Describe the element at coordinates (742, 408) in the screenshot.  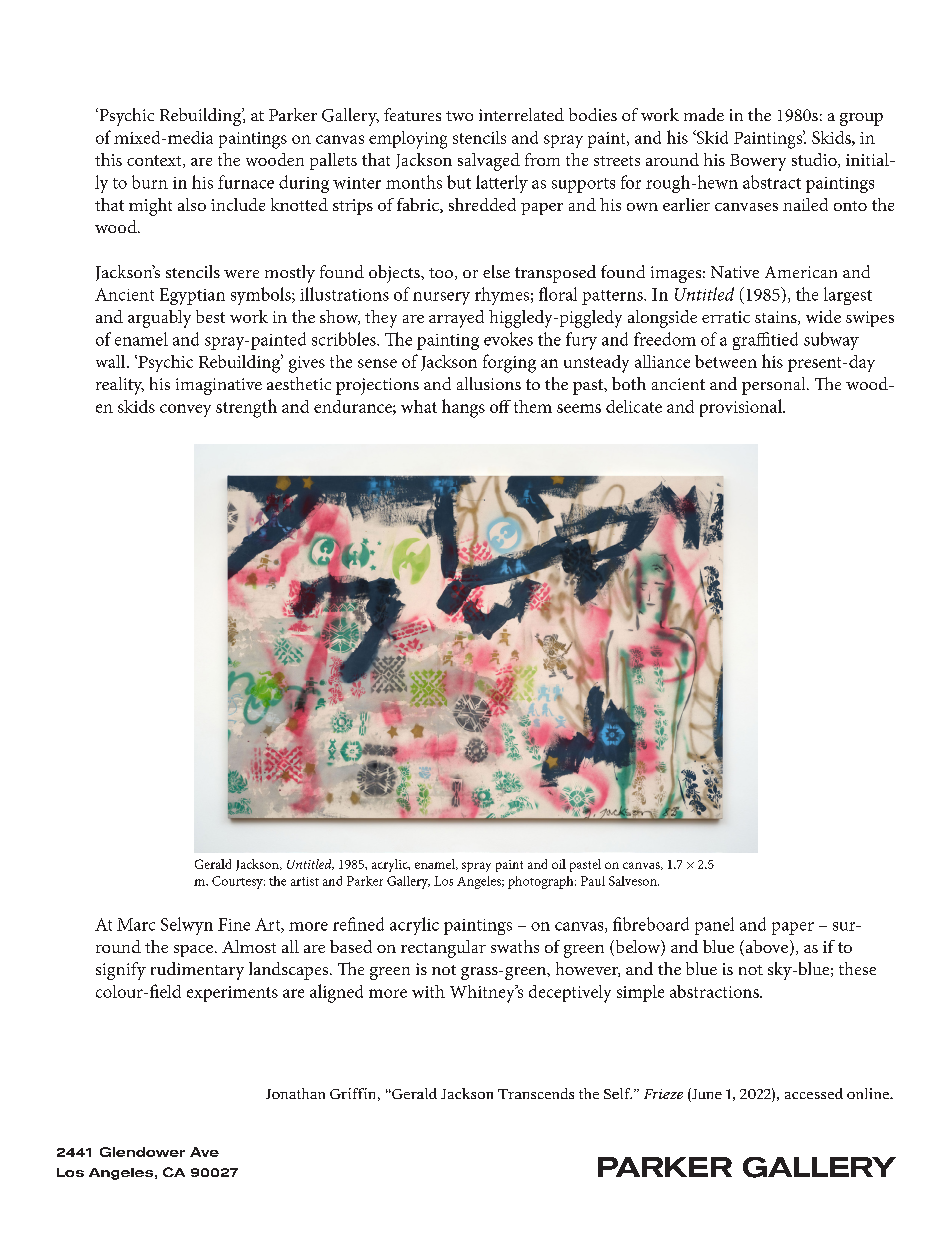
I see `provisional` at that location.
